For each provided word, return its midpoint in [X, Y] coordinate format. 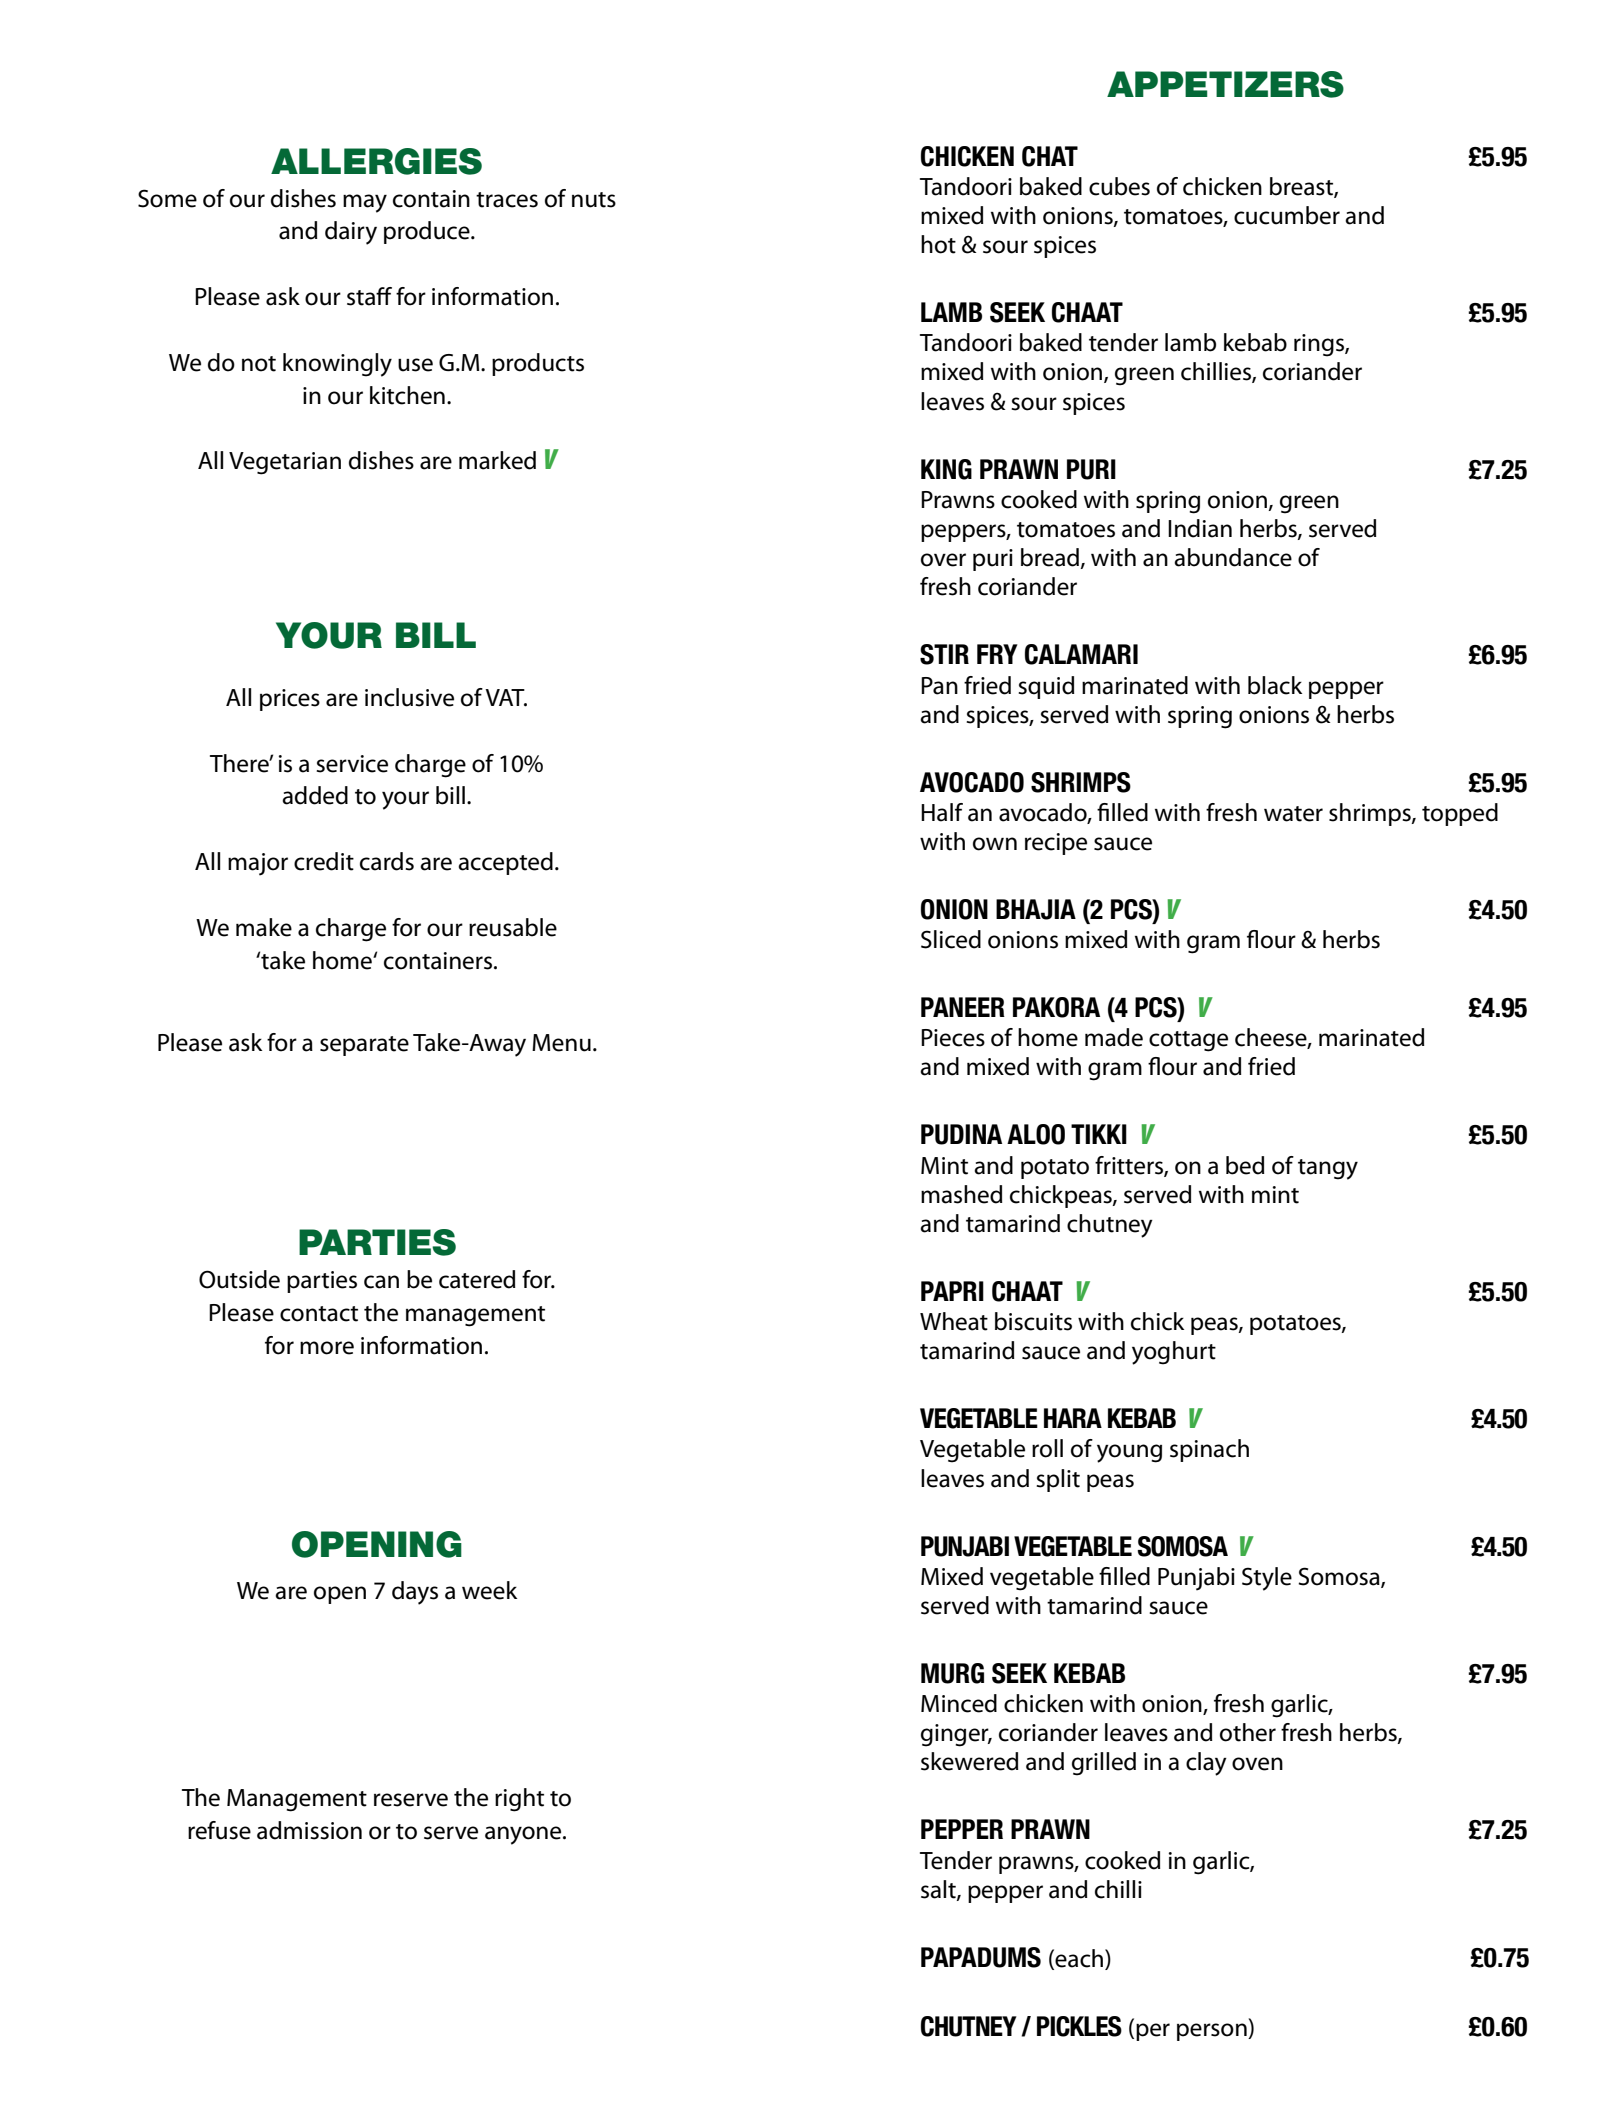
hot [938, 244]
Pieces [953, 1038]
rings [1320, 345]
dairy [351, 233]
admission [309, 1830]
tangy [1328, 1169]
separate [364, 1046]
